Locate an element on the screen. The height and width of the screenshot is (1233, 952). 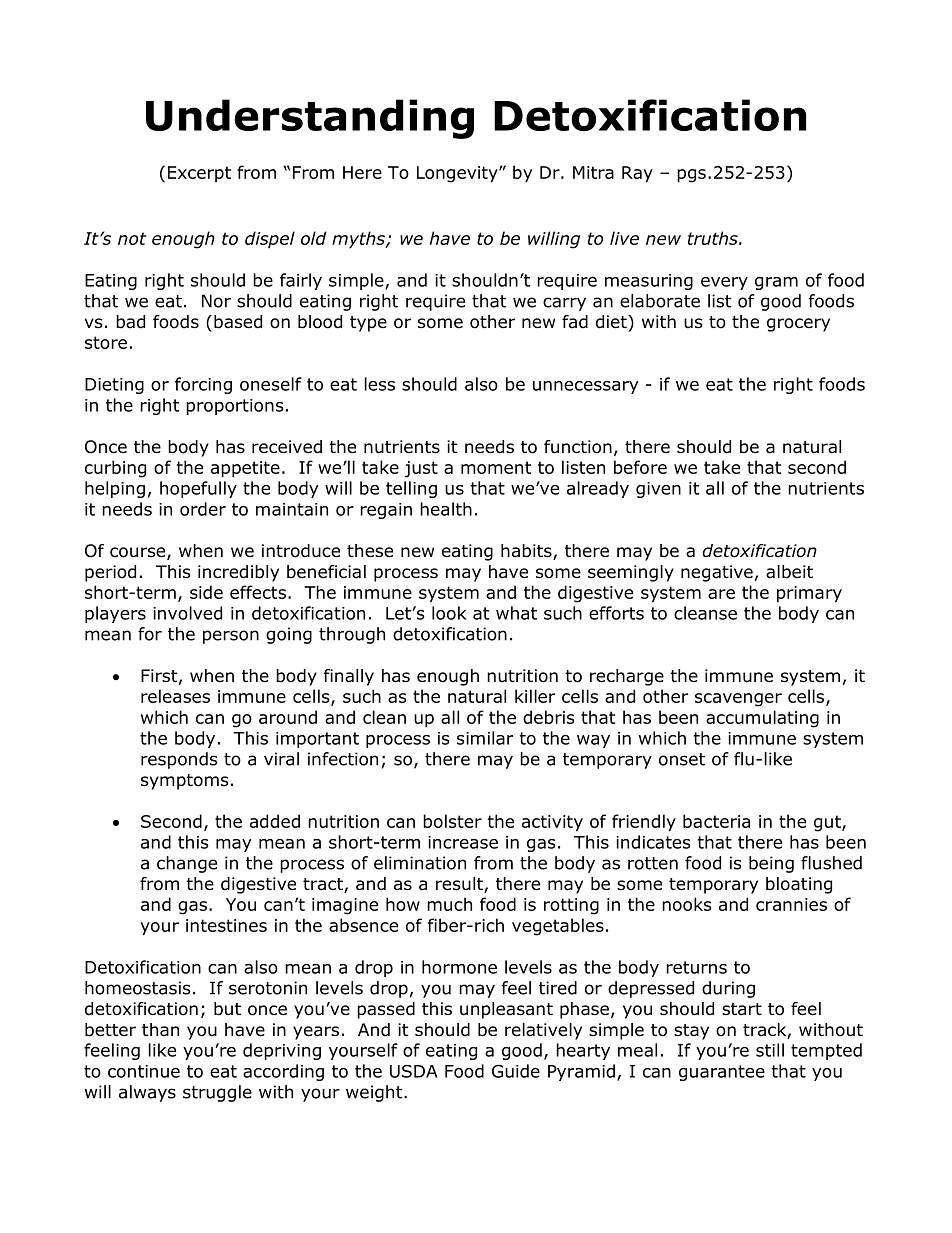
given is located at coordinates (658, 490).
